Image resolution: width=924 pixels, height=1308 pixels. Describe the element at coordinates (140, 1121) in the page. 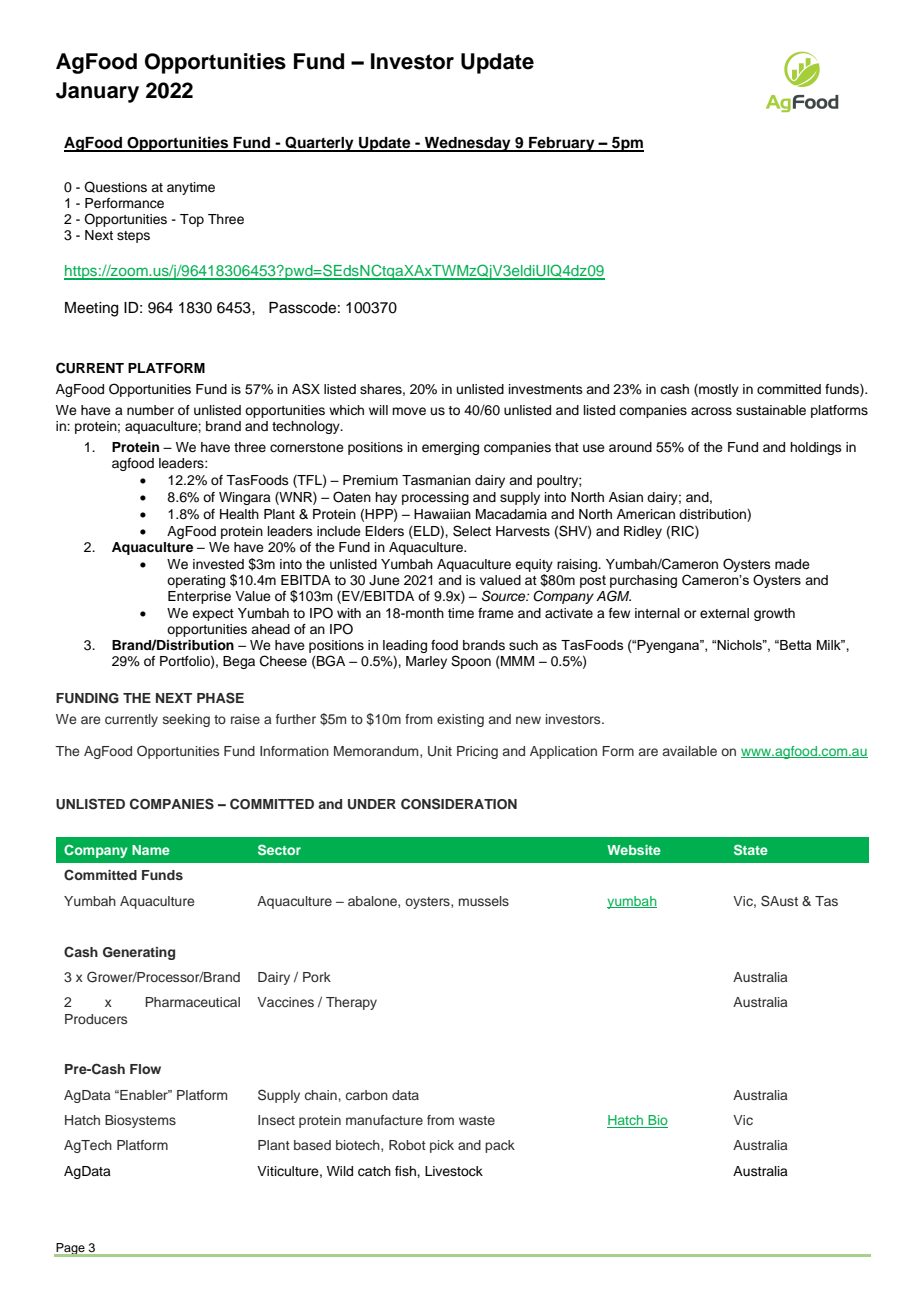

I see `Biosystems` at that location.
